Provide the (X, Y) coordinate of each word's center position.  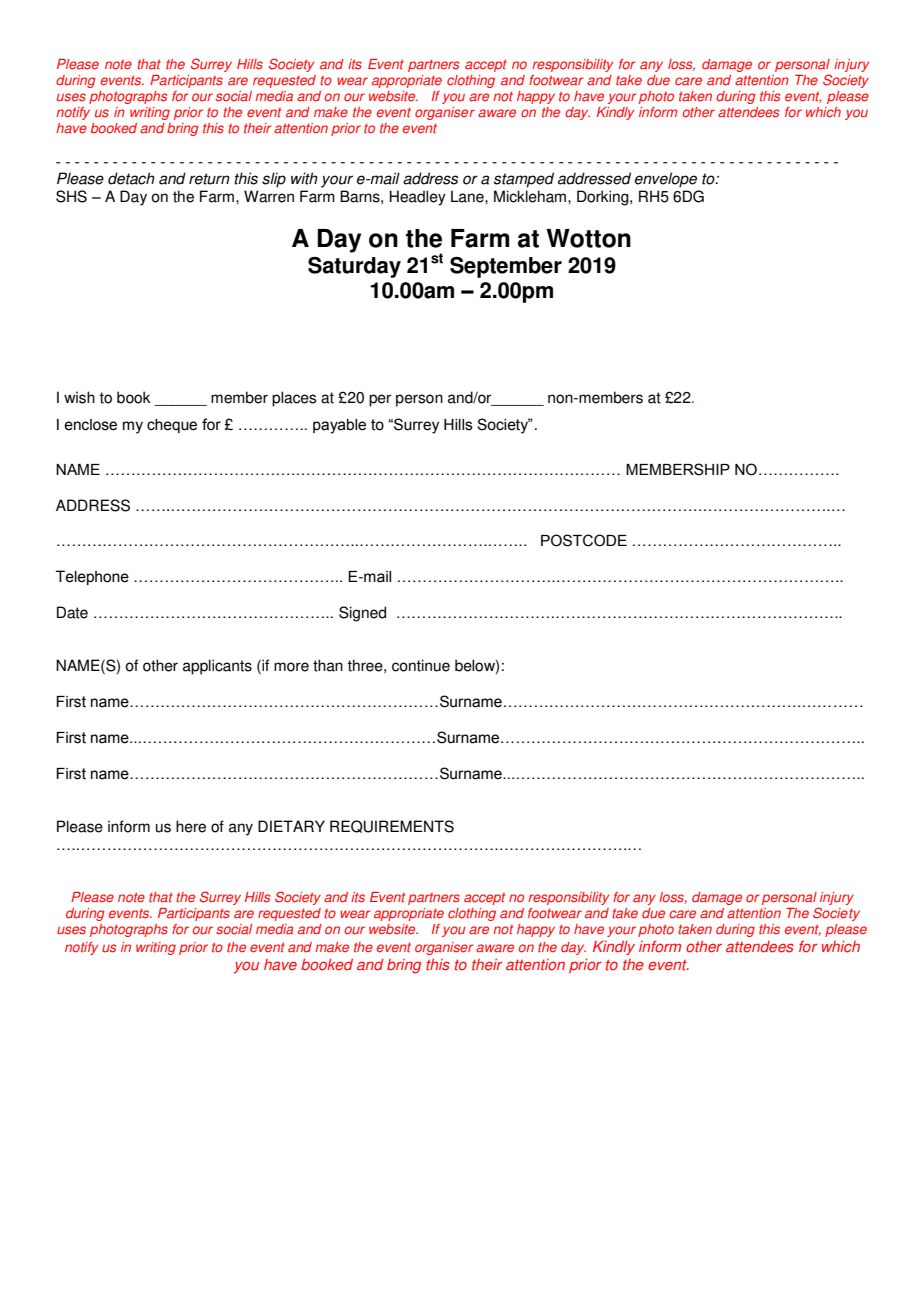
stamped (524, 180)
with (304, 178)
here (191, 826)
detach (131, 178)
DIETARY (291, 826)
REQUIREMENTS (392, 826)
